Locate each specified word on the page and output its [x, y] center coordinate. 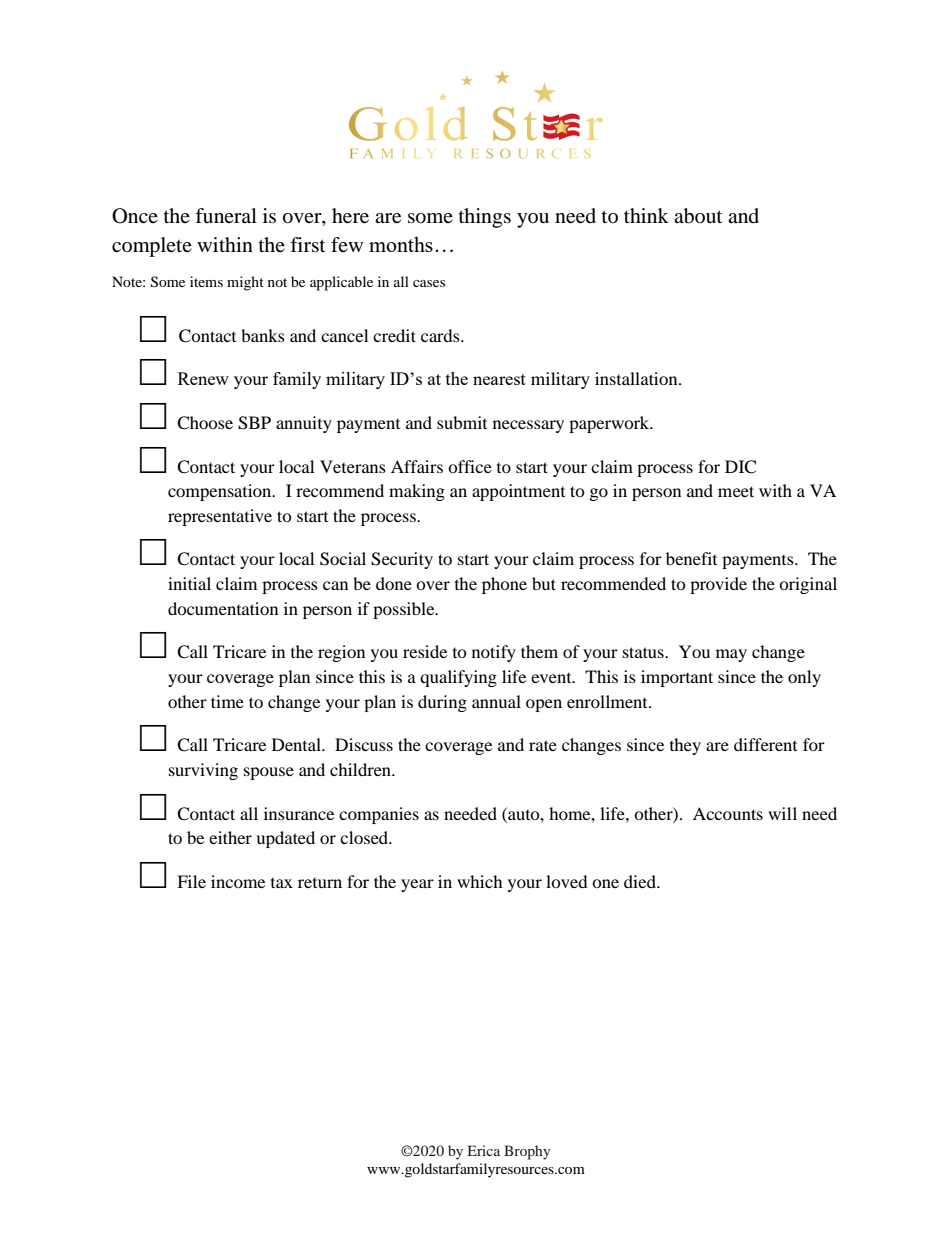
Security [402, 560]
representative [220, 517]
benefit [691, 558]
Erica [484, 1150]
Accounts [728, 813]
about [698, 216]
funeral [226, 215]
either [230, 837]
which [480, 881]
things [485, 218]
